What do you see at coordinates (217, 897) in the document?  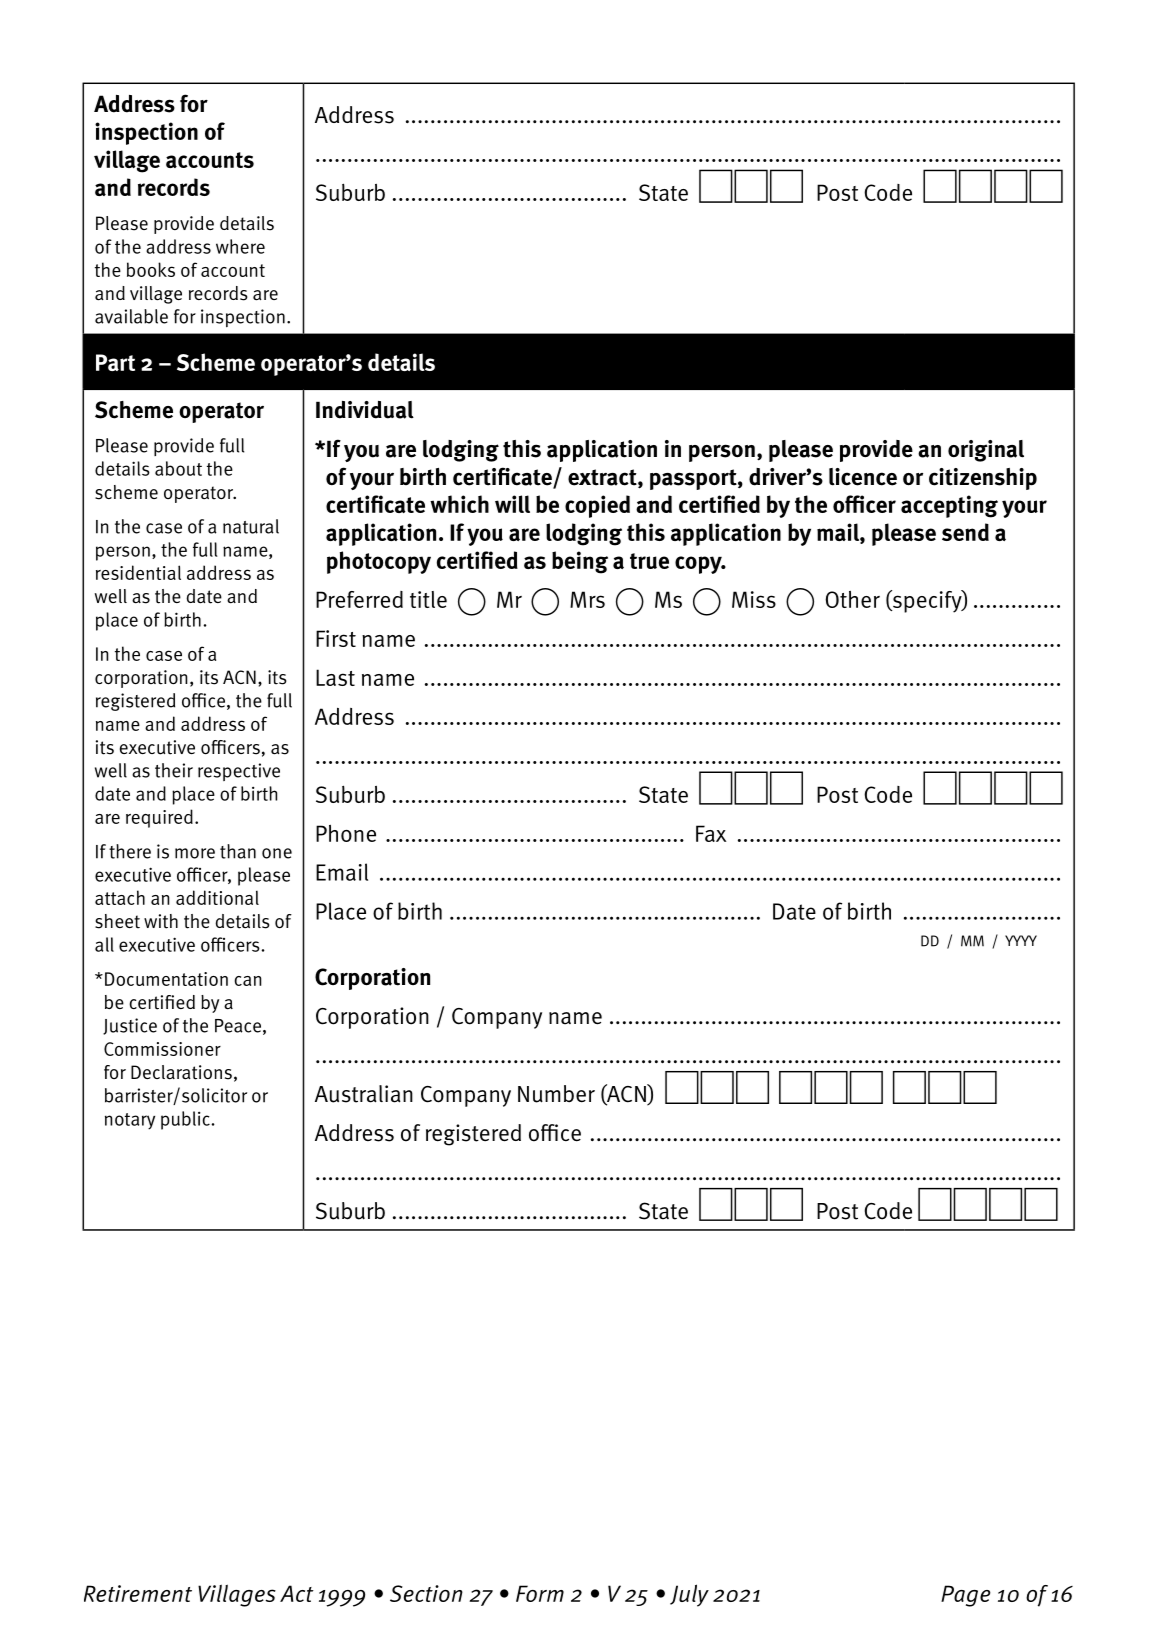 I see `additional` at bounding box center [217, 897].
